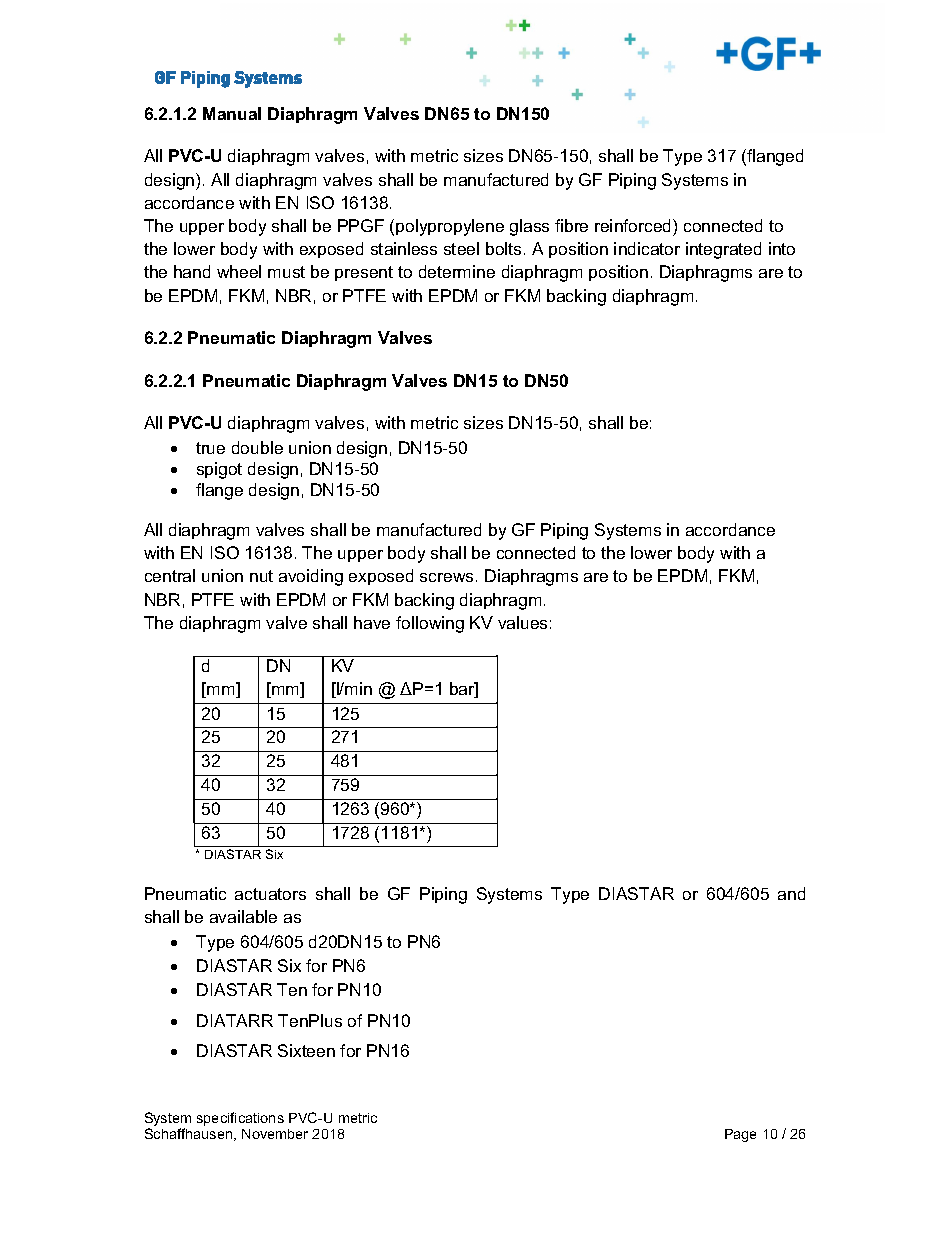 The width and height of the page is (952, 1233). Describe the element at coordinates (240, 1119) in the page. I see `specifications` at that location.
